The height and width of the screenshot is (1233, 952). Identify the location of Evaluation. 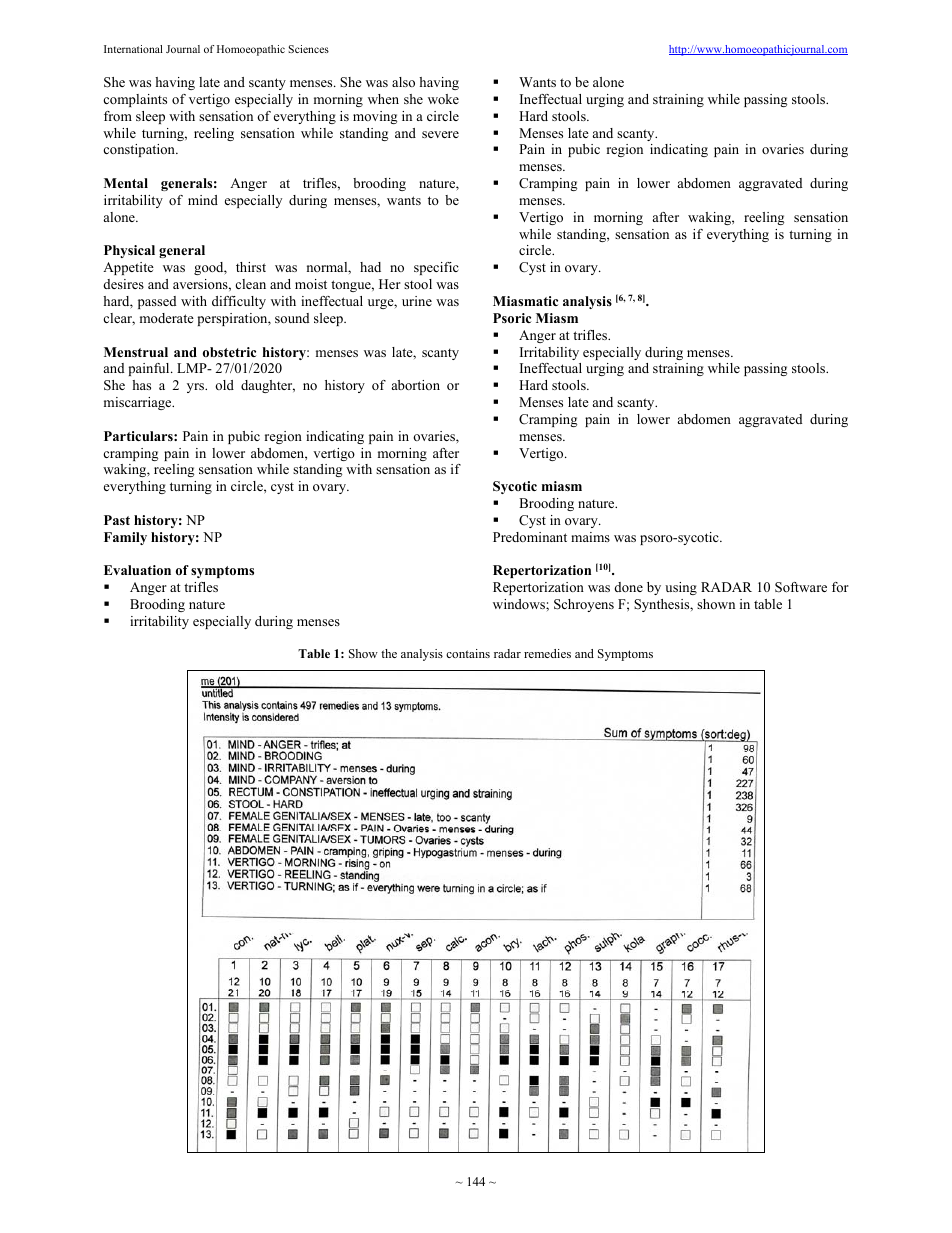
(137, 570).
